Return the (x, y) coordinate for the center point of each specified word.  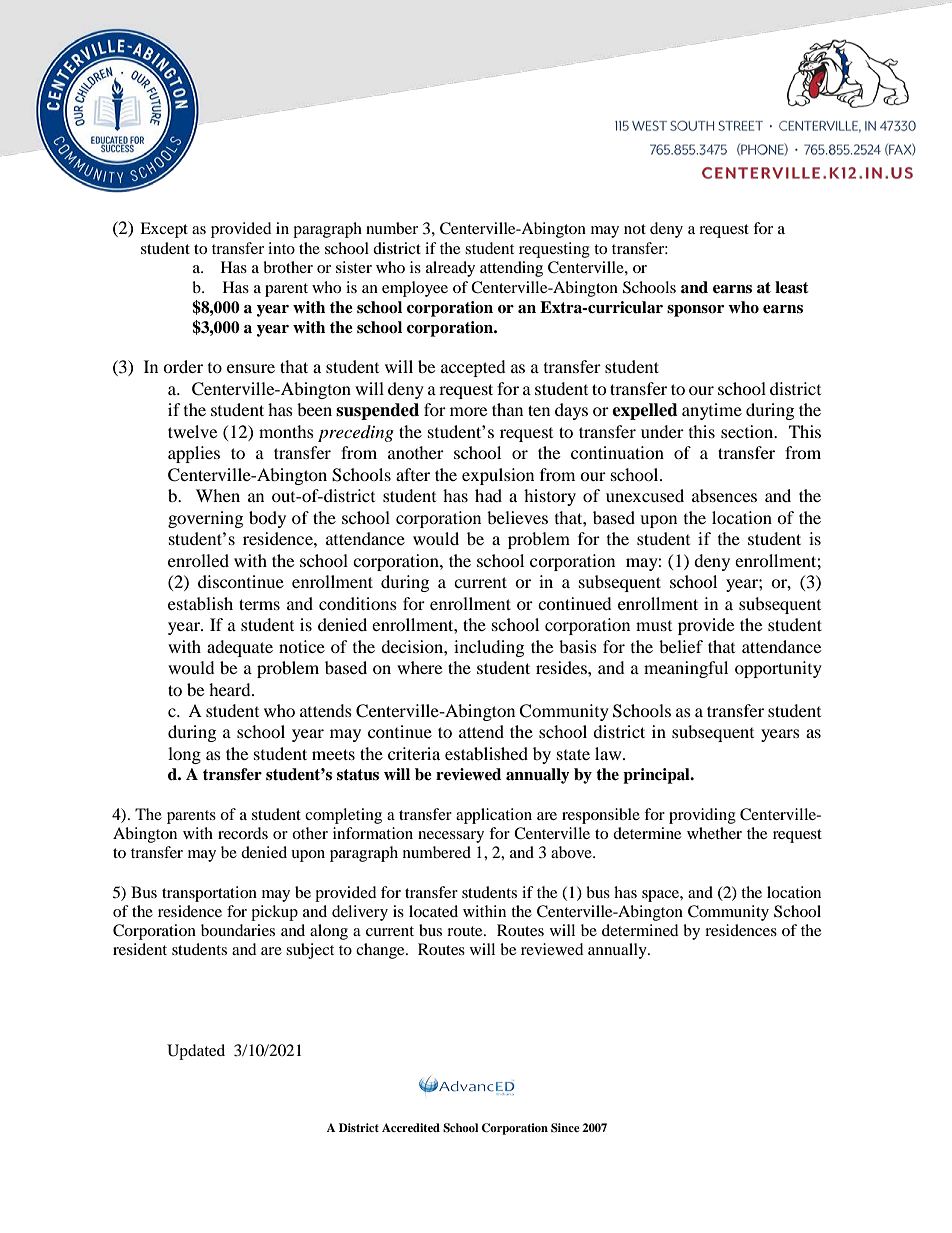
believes (517, 517)
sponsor (695, 311)
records (243, 833)
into (281, 248)
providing (702, 816)
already (450, 269)
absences (724, 495)
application (494, 816)
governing (205, 519)
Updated (196, 1052)
